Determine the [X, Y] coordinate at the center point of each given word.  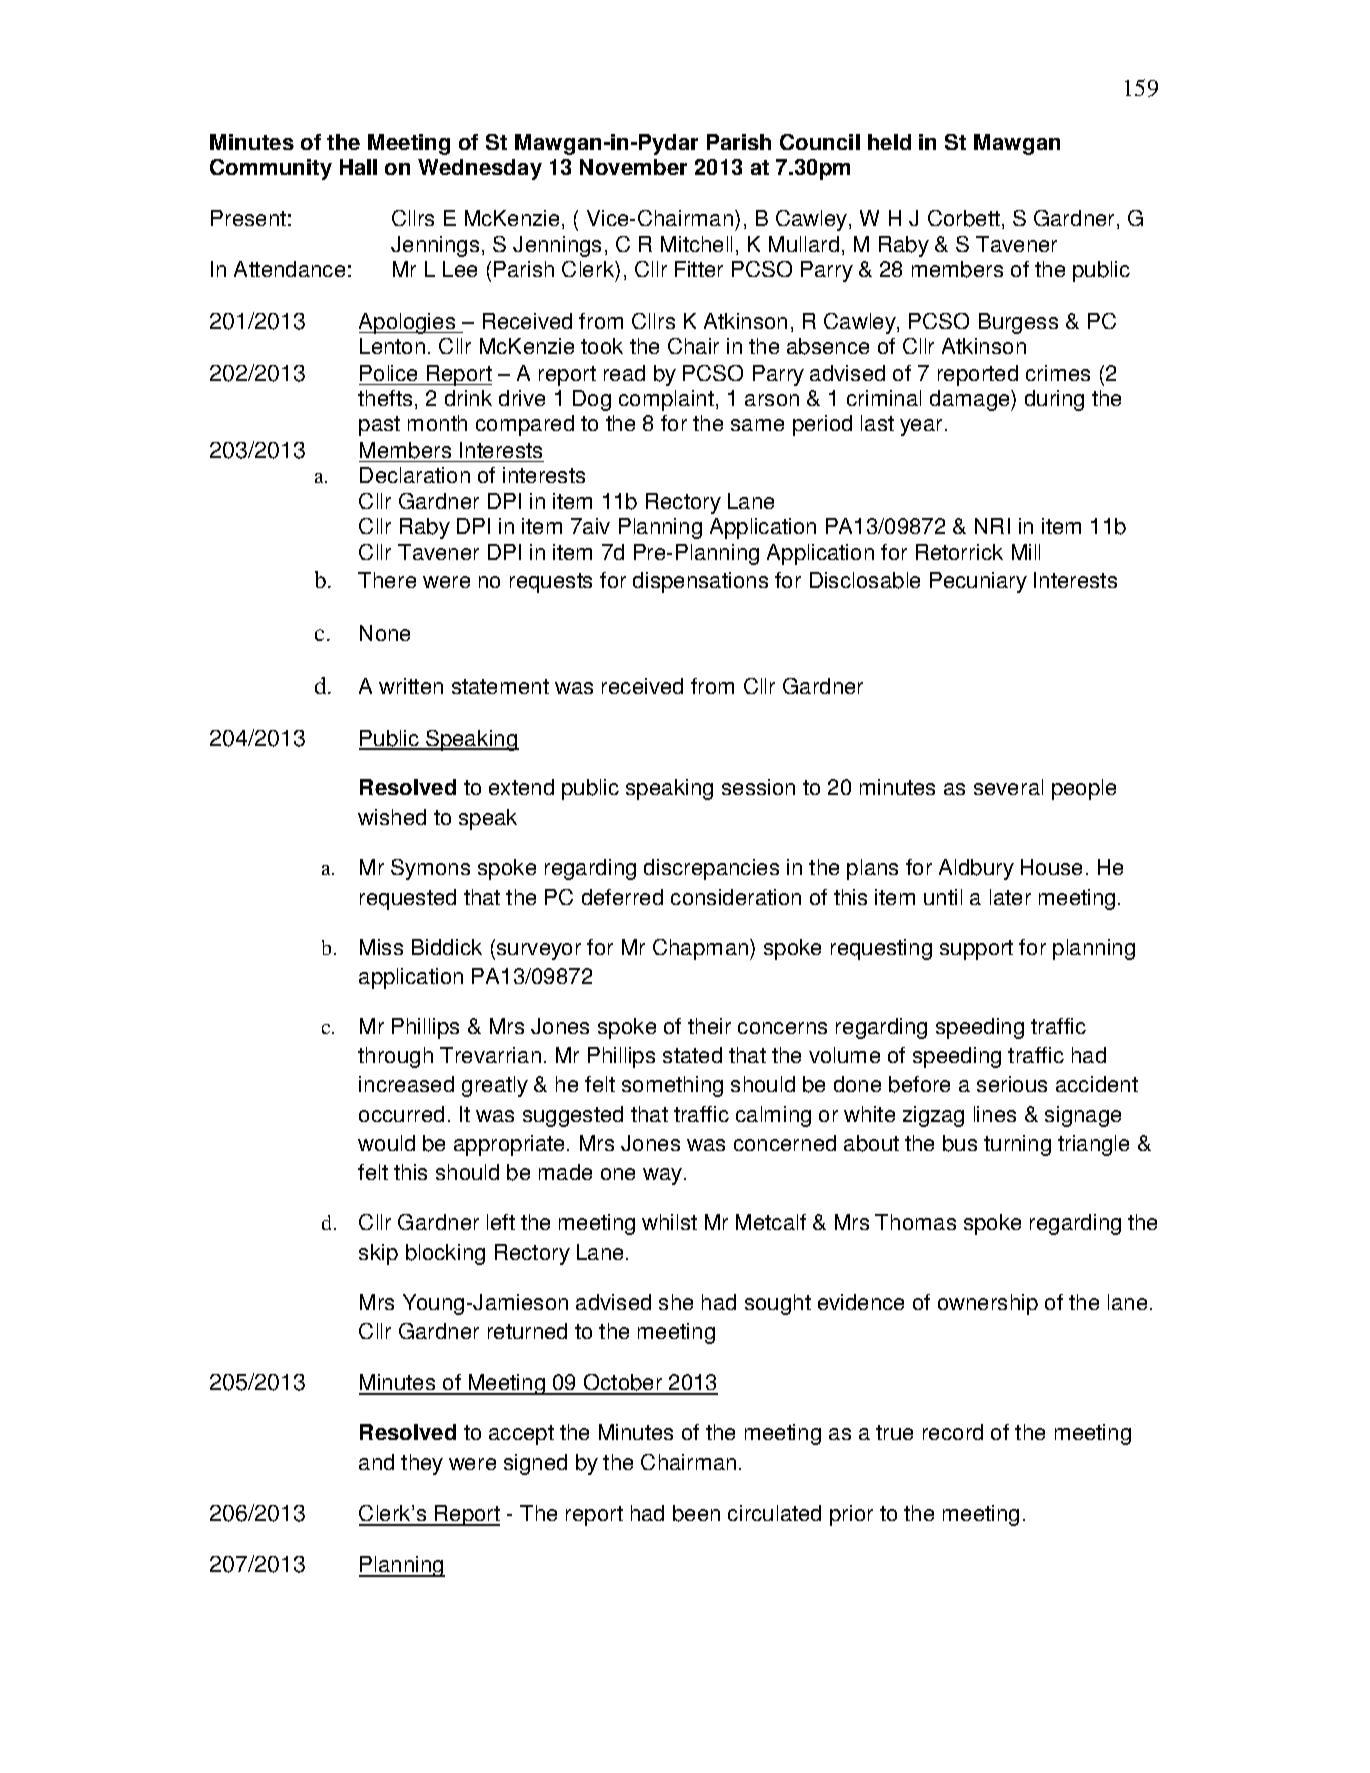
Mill [1026, 552]
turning [1017, 1145]
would [386, 1143]
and [376, 1462]
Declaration [415, 475]
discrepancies [711, 869]
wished [392, 817]
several [1008, 787]
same [757, 425]
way [664, 1176]
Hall [358, 167]
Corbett [964, 218]
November [633, 167]
